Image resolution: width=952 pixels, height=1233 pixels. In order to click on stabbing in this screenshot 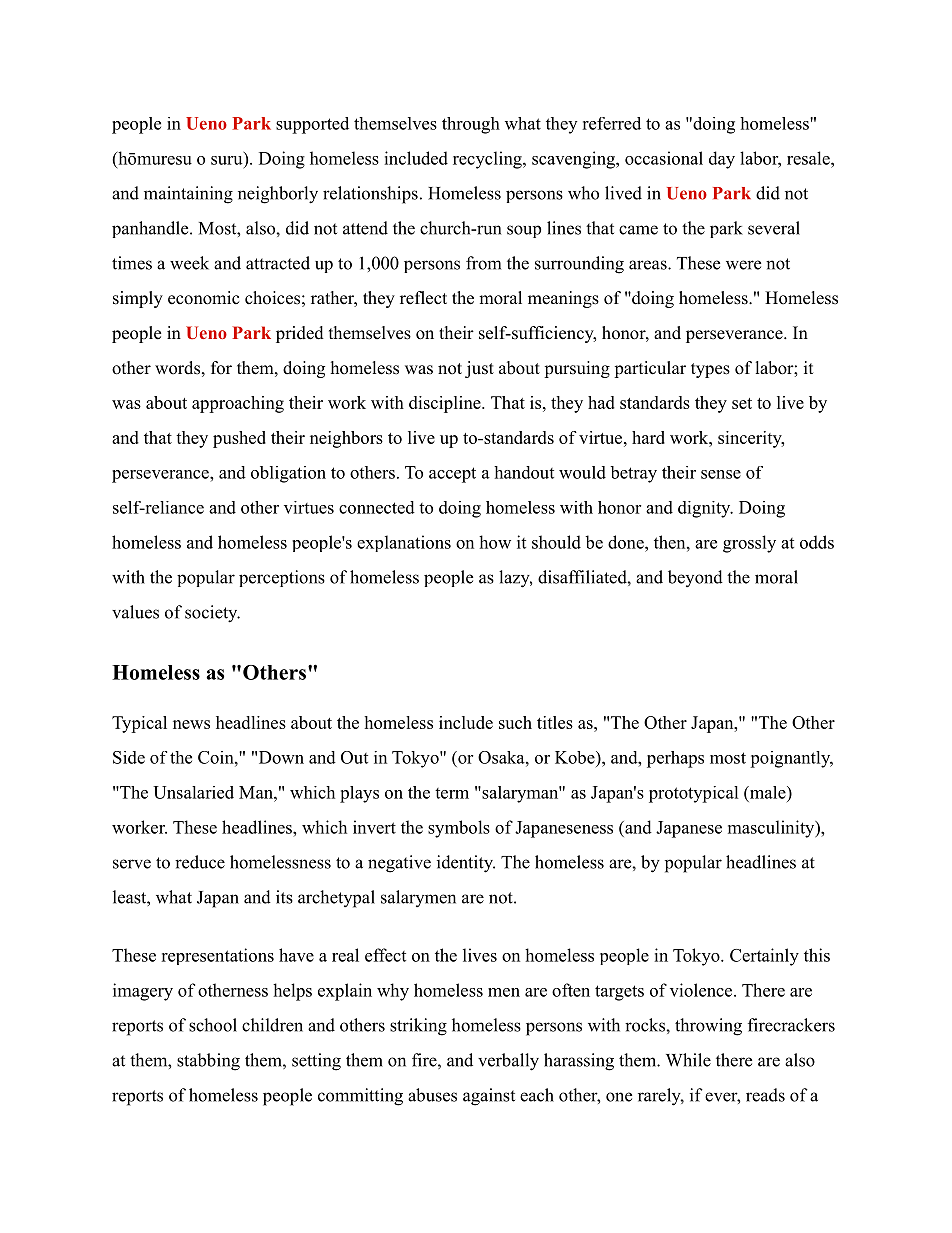, I will do `click(208, 1062)`.
